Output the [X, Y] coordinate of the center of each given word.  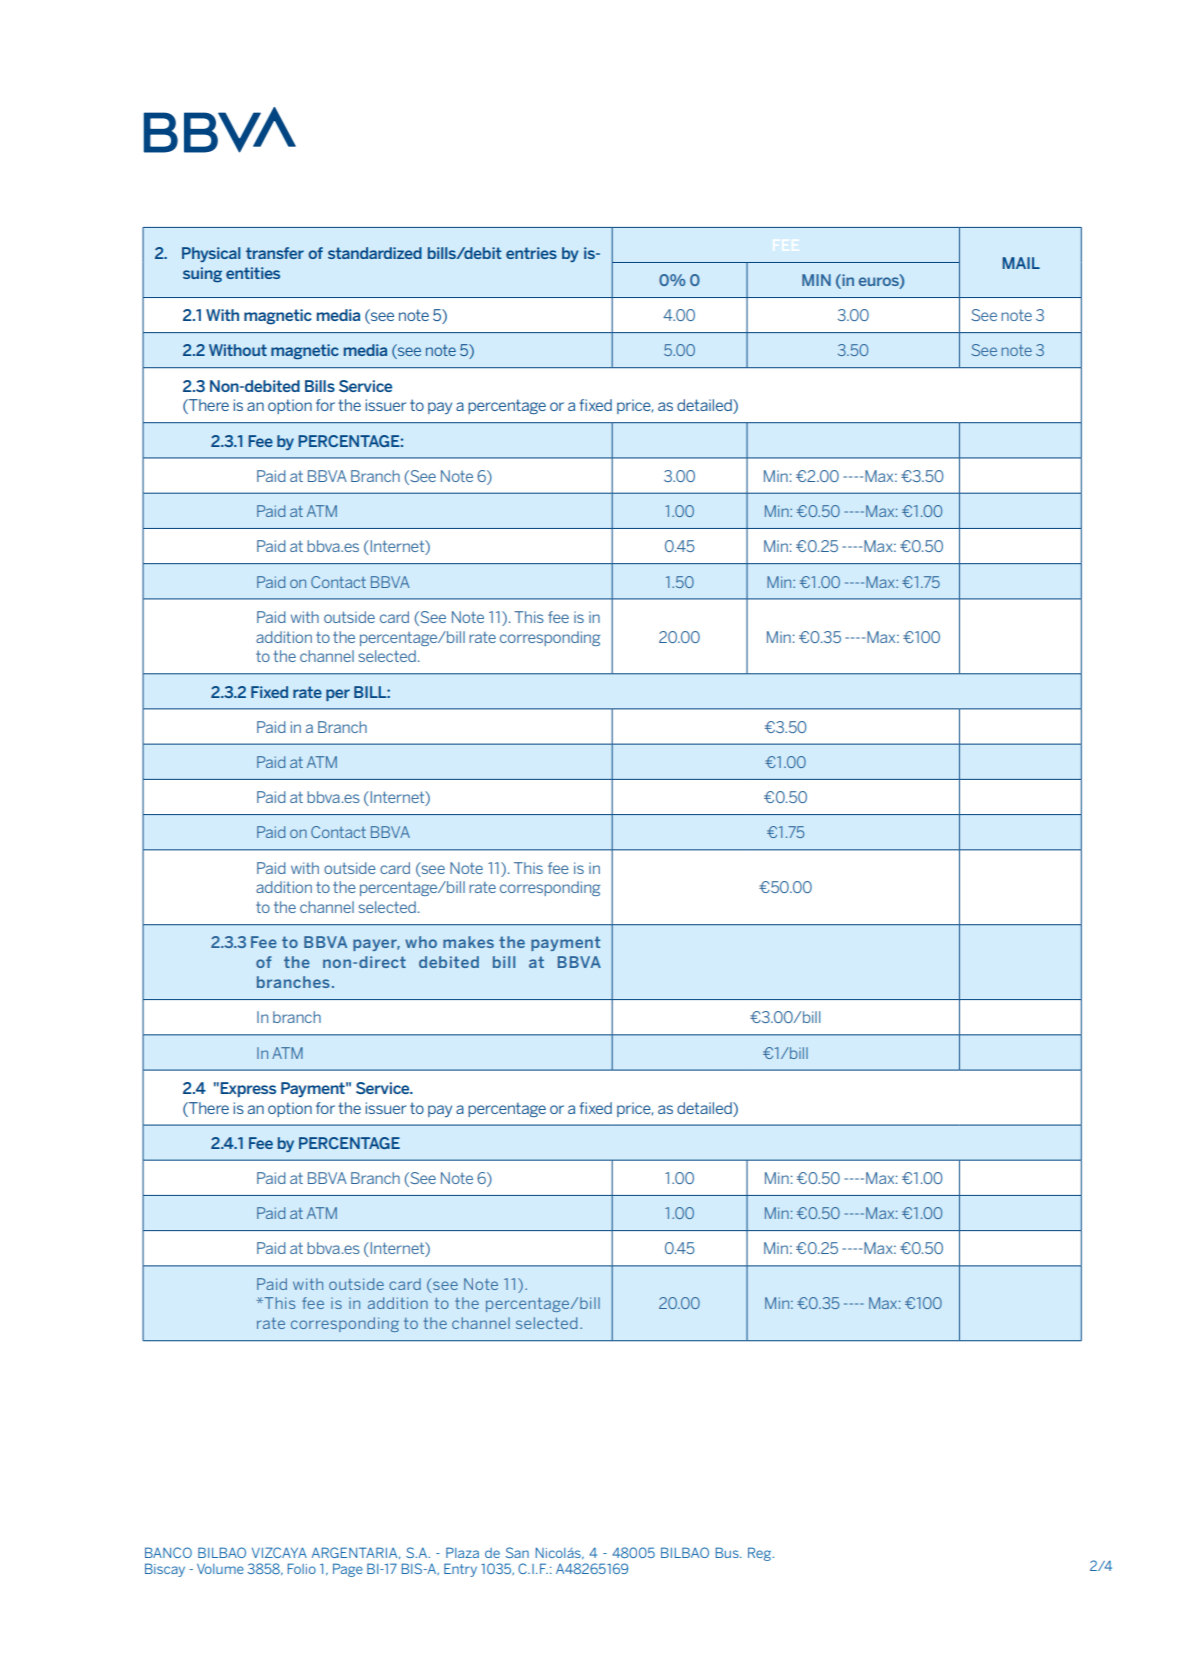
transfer [275, 253]
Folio [302, 1568]
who [421, 942]
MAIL [1021, 263]
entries [531, 253]
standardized [375, 253]
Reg [760, 1554]
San [517, 1552]
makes [468, 942]
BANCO [168, 1552]
